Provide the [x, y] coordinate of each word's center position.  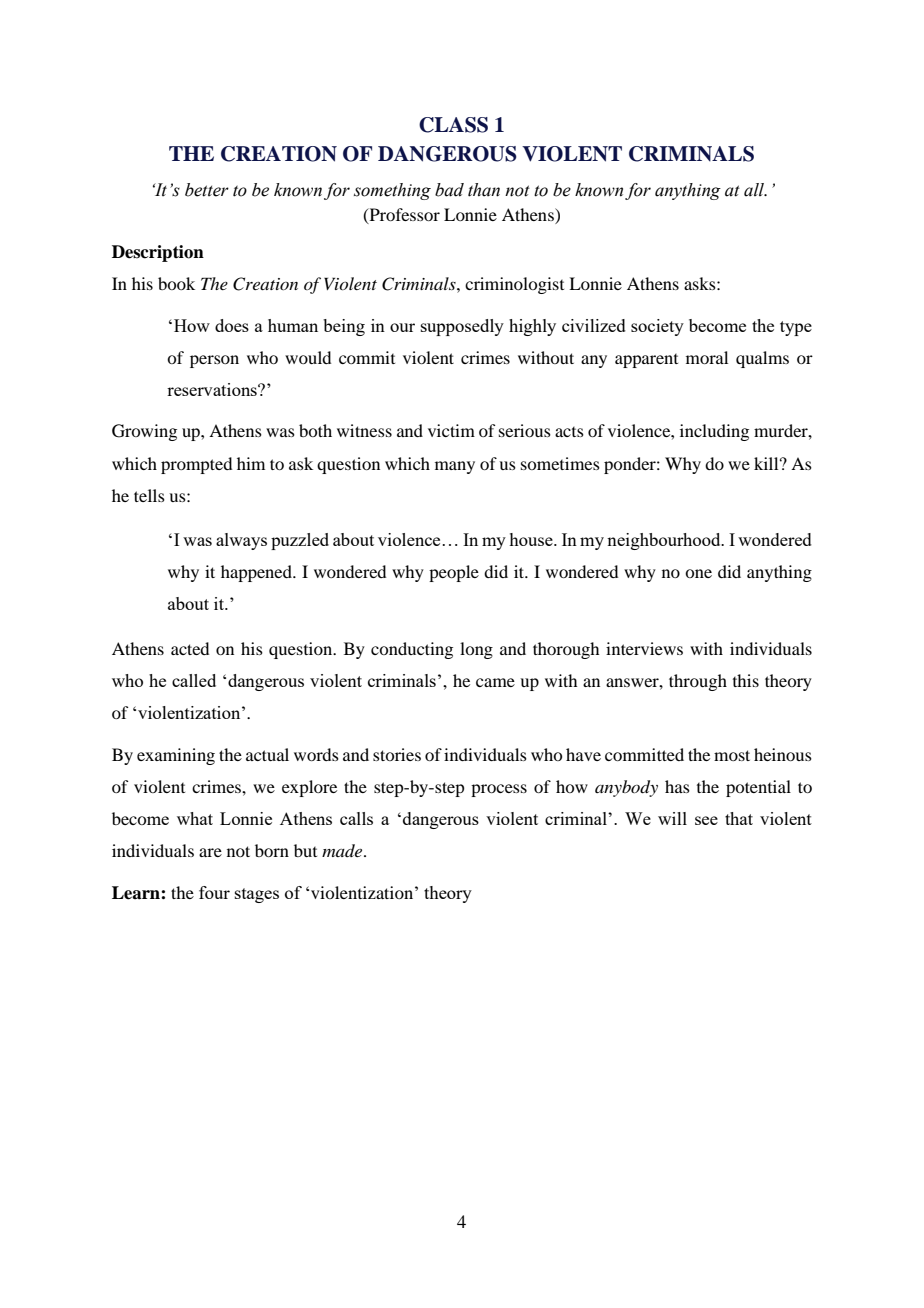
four [214, 892]
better [207, 190]
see [706, 820]
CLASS [453, 125]
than [484, 190]
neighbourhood [665, 541]
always [241, 541]
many [455, 467]
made [343, 850]
